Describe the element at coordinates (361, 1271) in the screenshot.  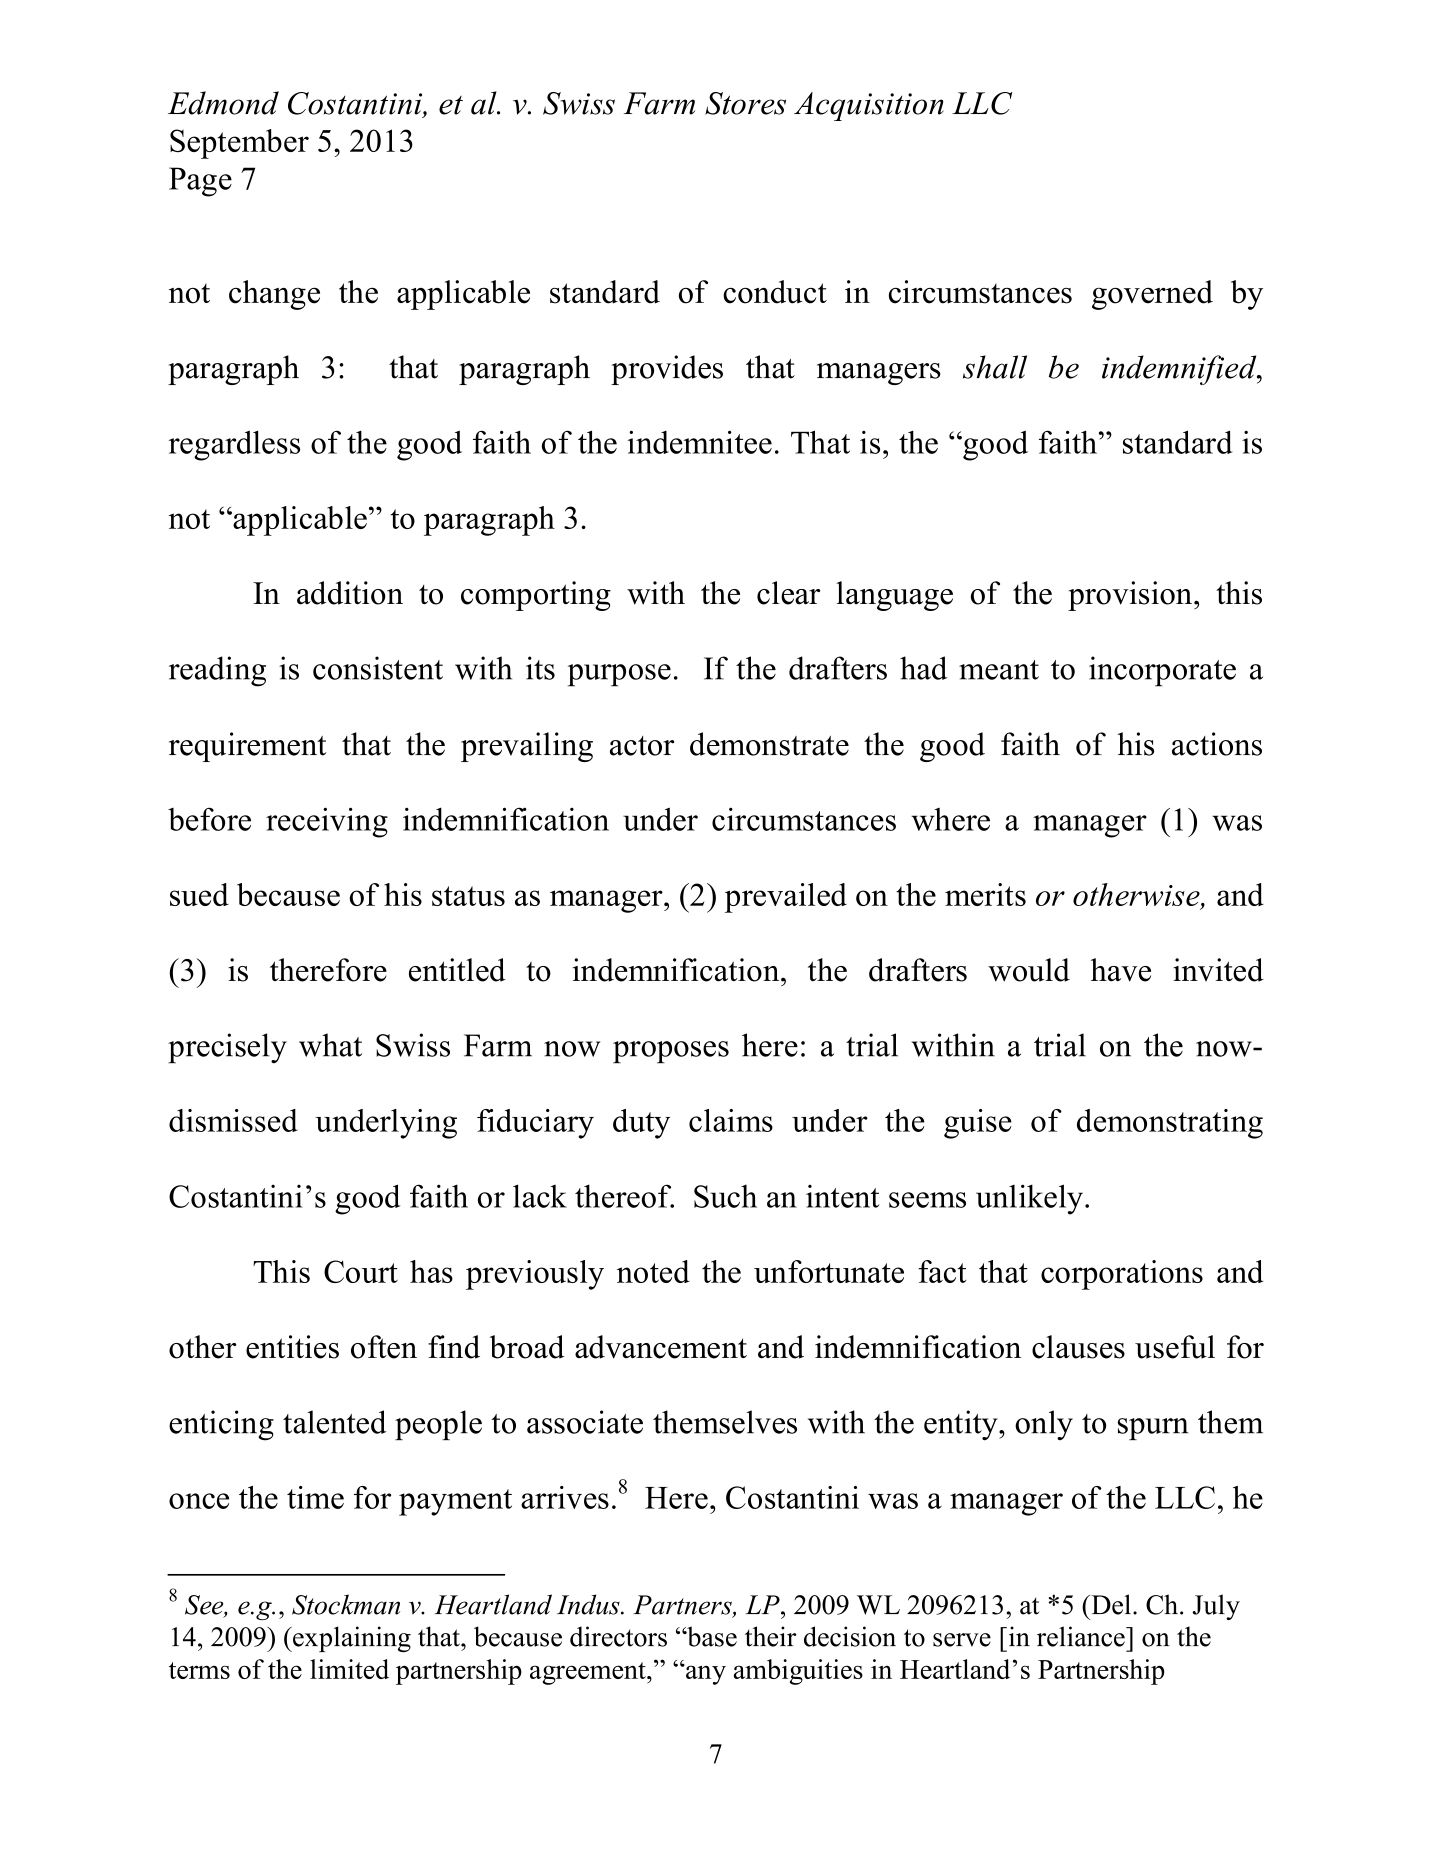
I see `Court` at that location.
